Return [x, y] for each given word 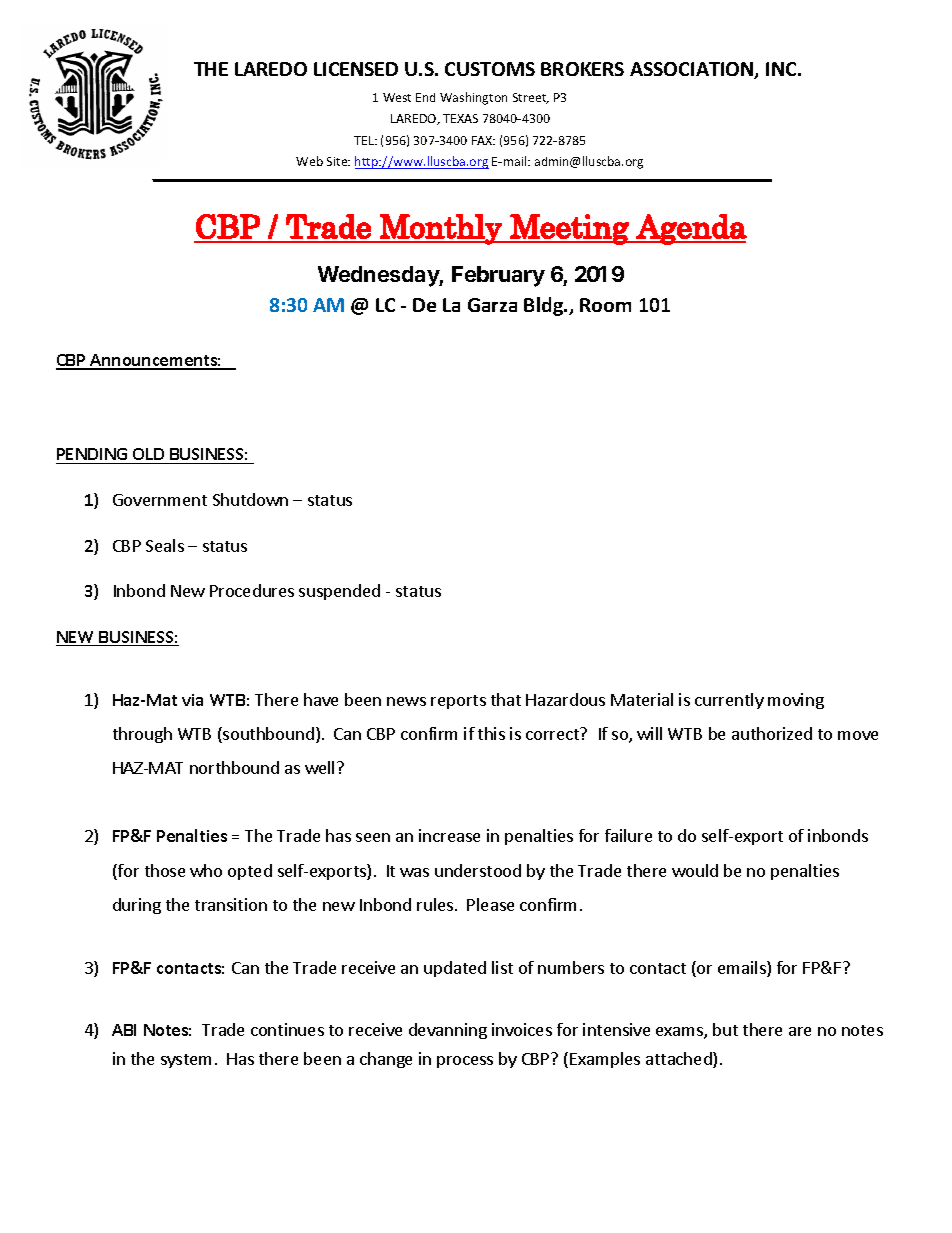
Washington [473, 98]
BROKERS [582, 69]
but [725, 1029]
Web [309, 161]
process [465, 1062]
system [186, 1061]
